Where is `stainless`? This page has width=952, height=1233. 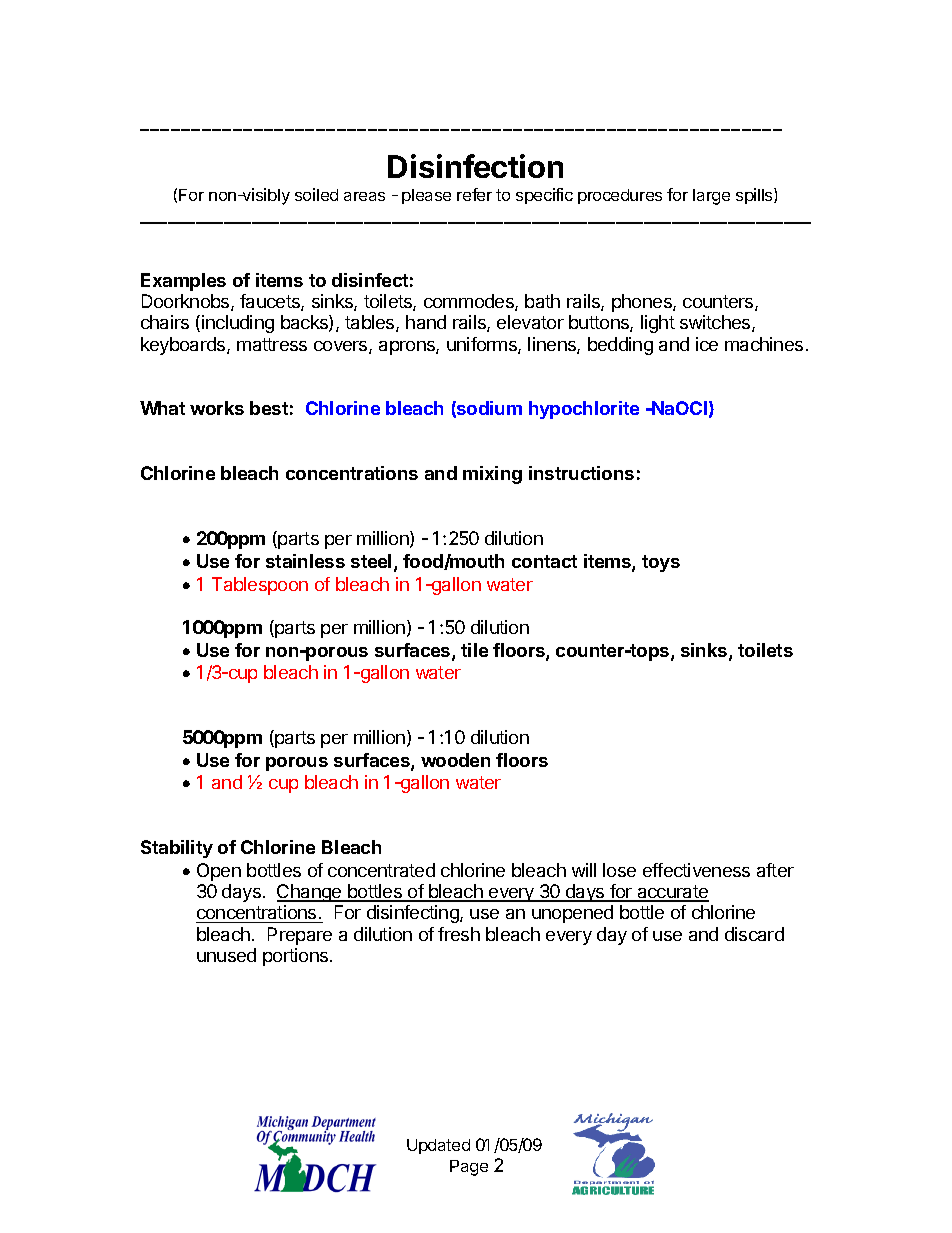
stainless is located at coordinates (305, 561).
